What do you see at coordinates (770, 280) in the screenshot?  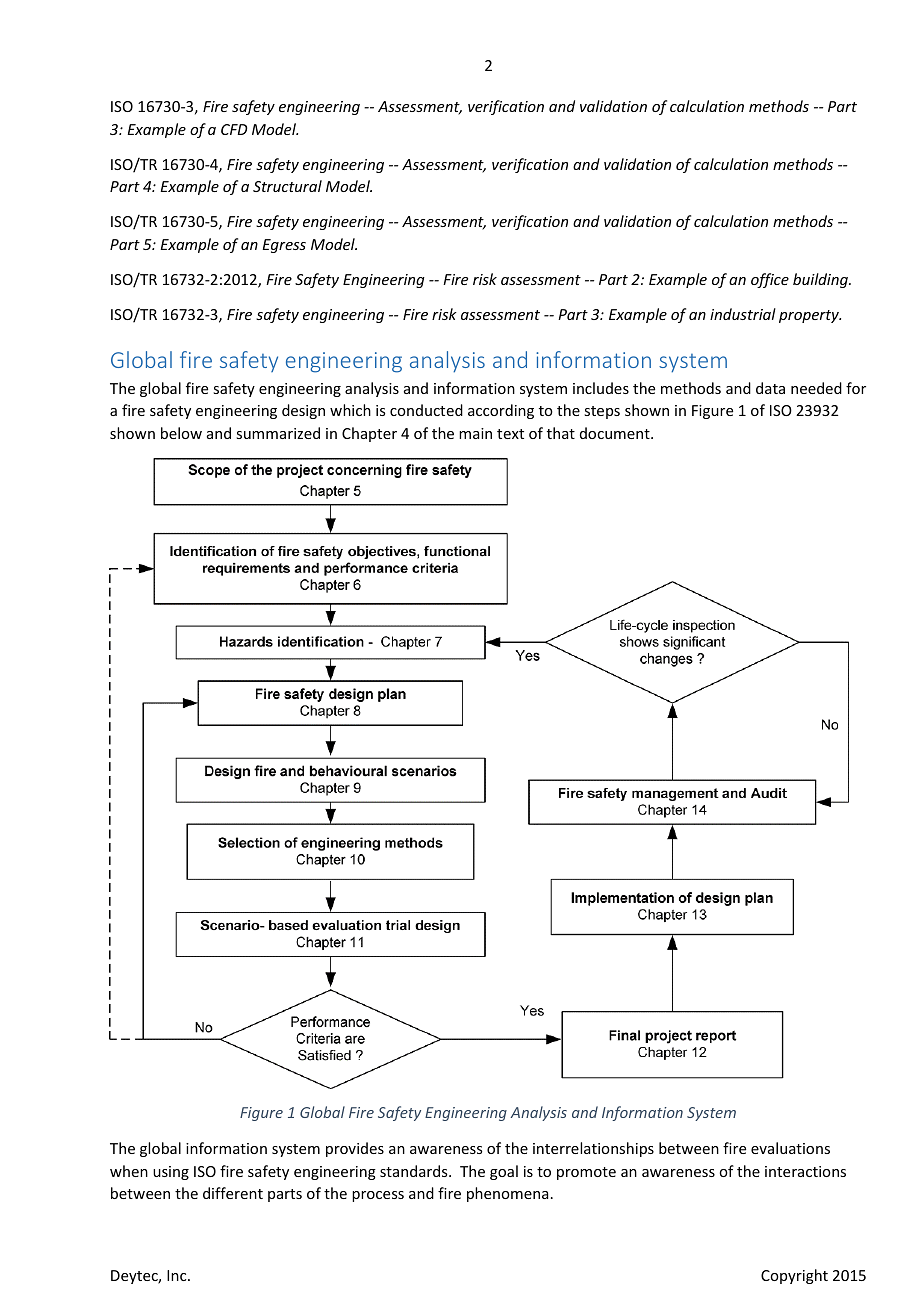 I see `office` at bounding box center [770, 280].
